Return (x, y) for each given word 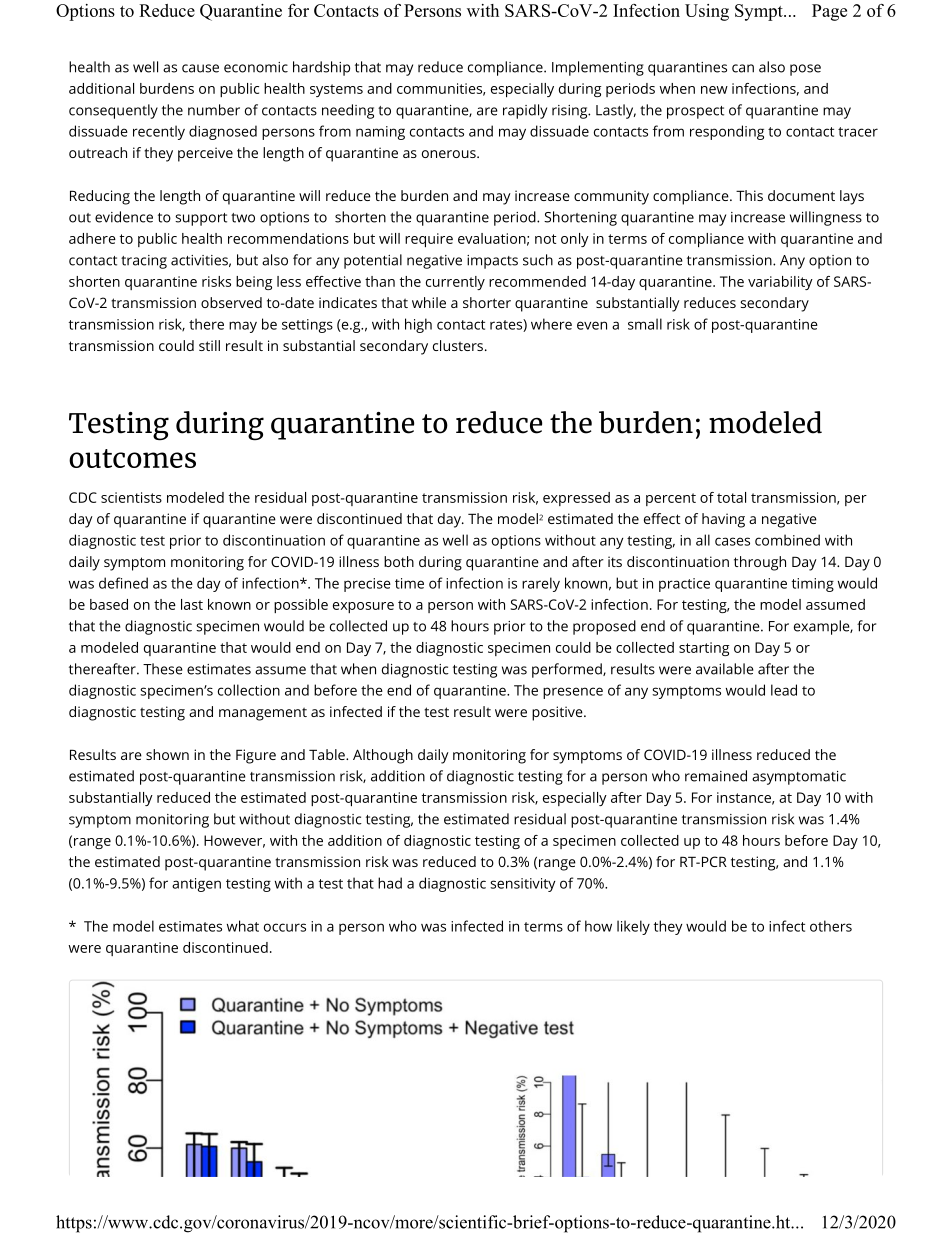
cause (200, 68)
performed (568, 670)
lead (784, 690)
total (731, 497)
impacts (492, 262)
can (743, 68)
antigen (196, 885)
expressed (576, 499)
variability (780, 283)
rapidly (525, 111)
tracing (144, 262)
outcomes (132, 458)
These (163, 669)
